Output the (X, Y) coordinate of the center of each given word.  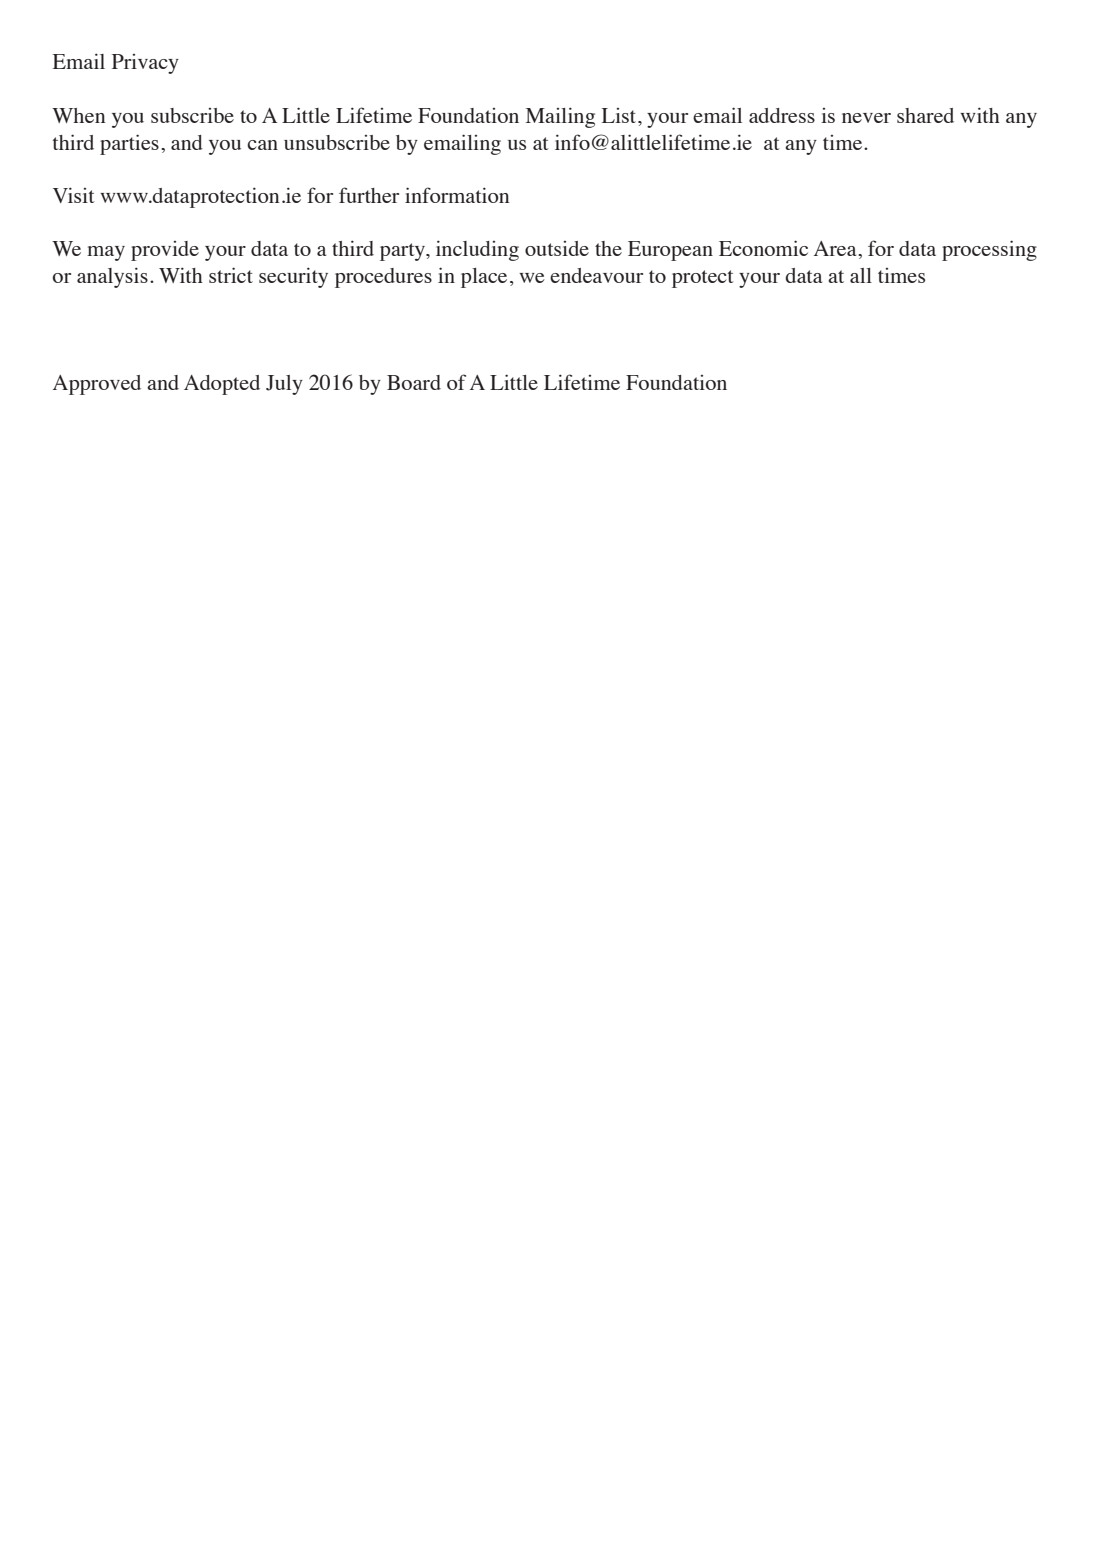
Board (414, 382)
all (861, 275)
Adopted (222, 385)
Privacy (145, 64)
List (620, 115)
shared (925, 115)
